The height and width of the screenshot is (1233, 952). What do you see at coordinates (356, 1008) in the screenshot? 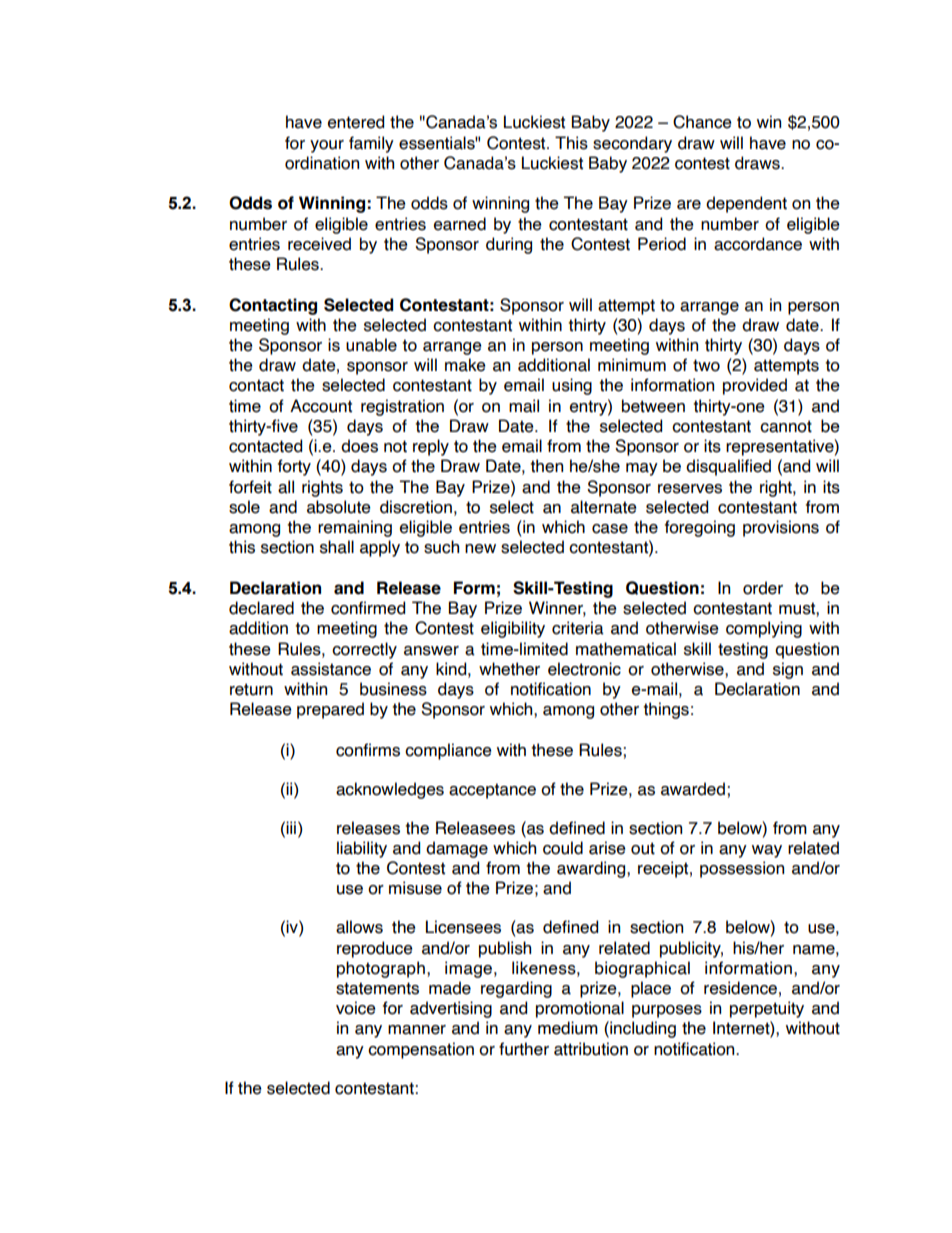
I see `voice` at bounding box center [356, 1008].
